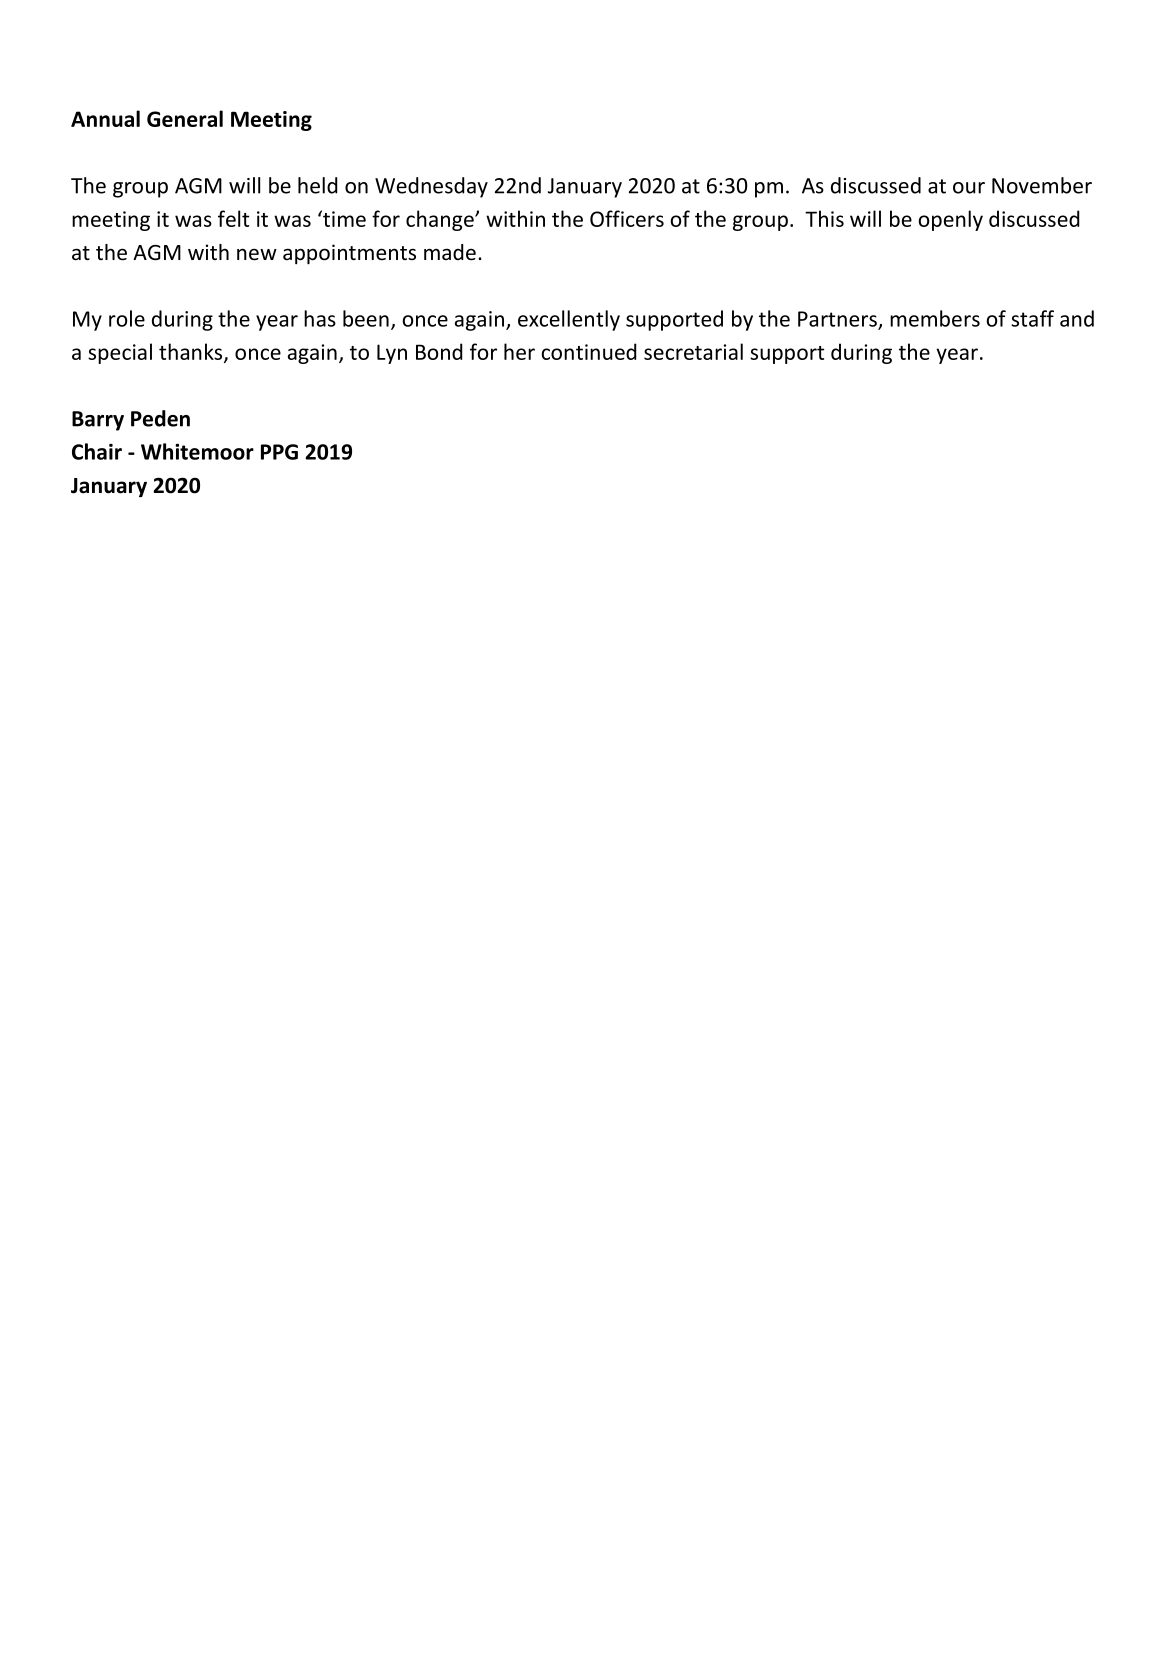 The image size is (1176, 1663). I want to click on new, so click(257, 254).
